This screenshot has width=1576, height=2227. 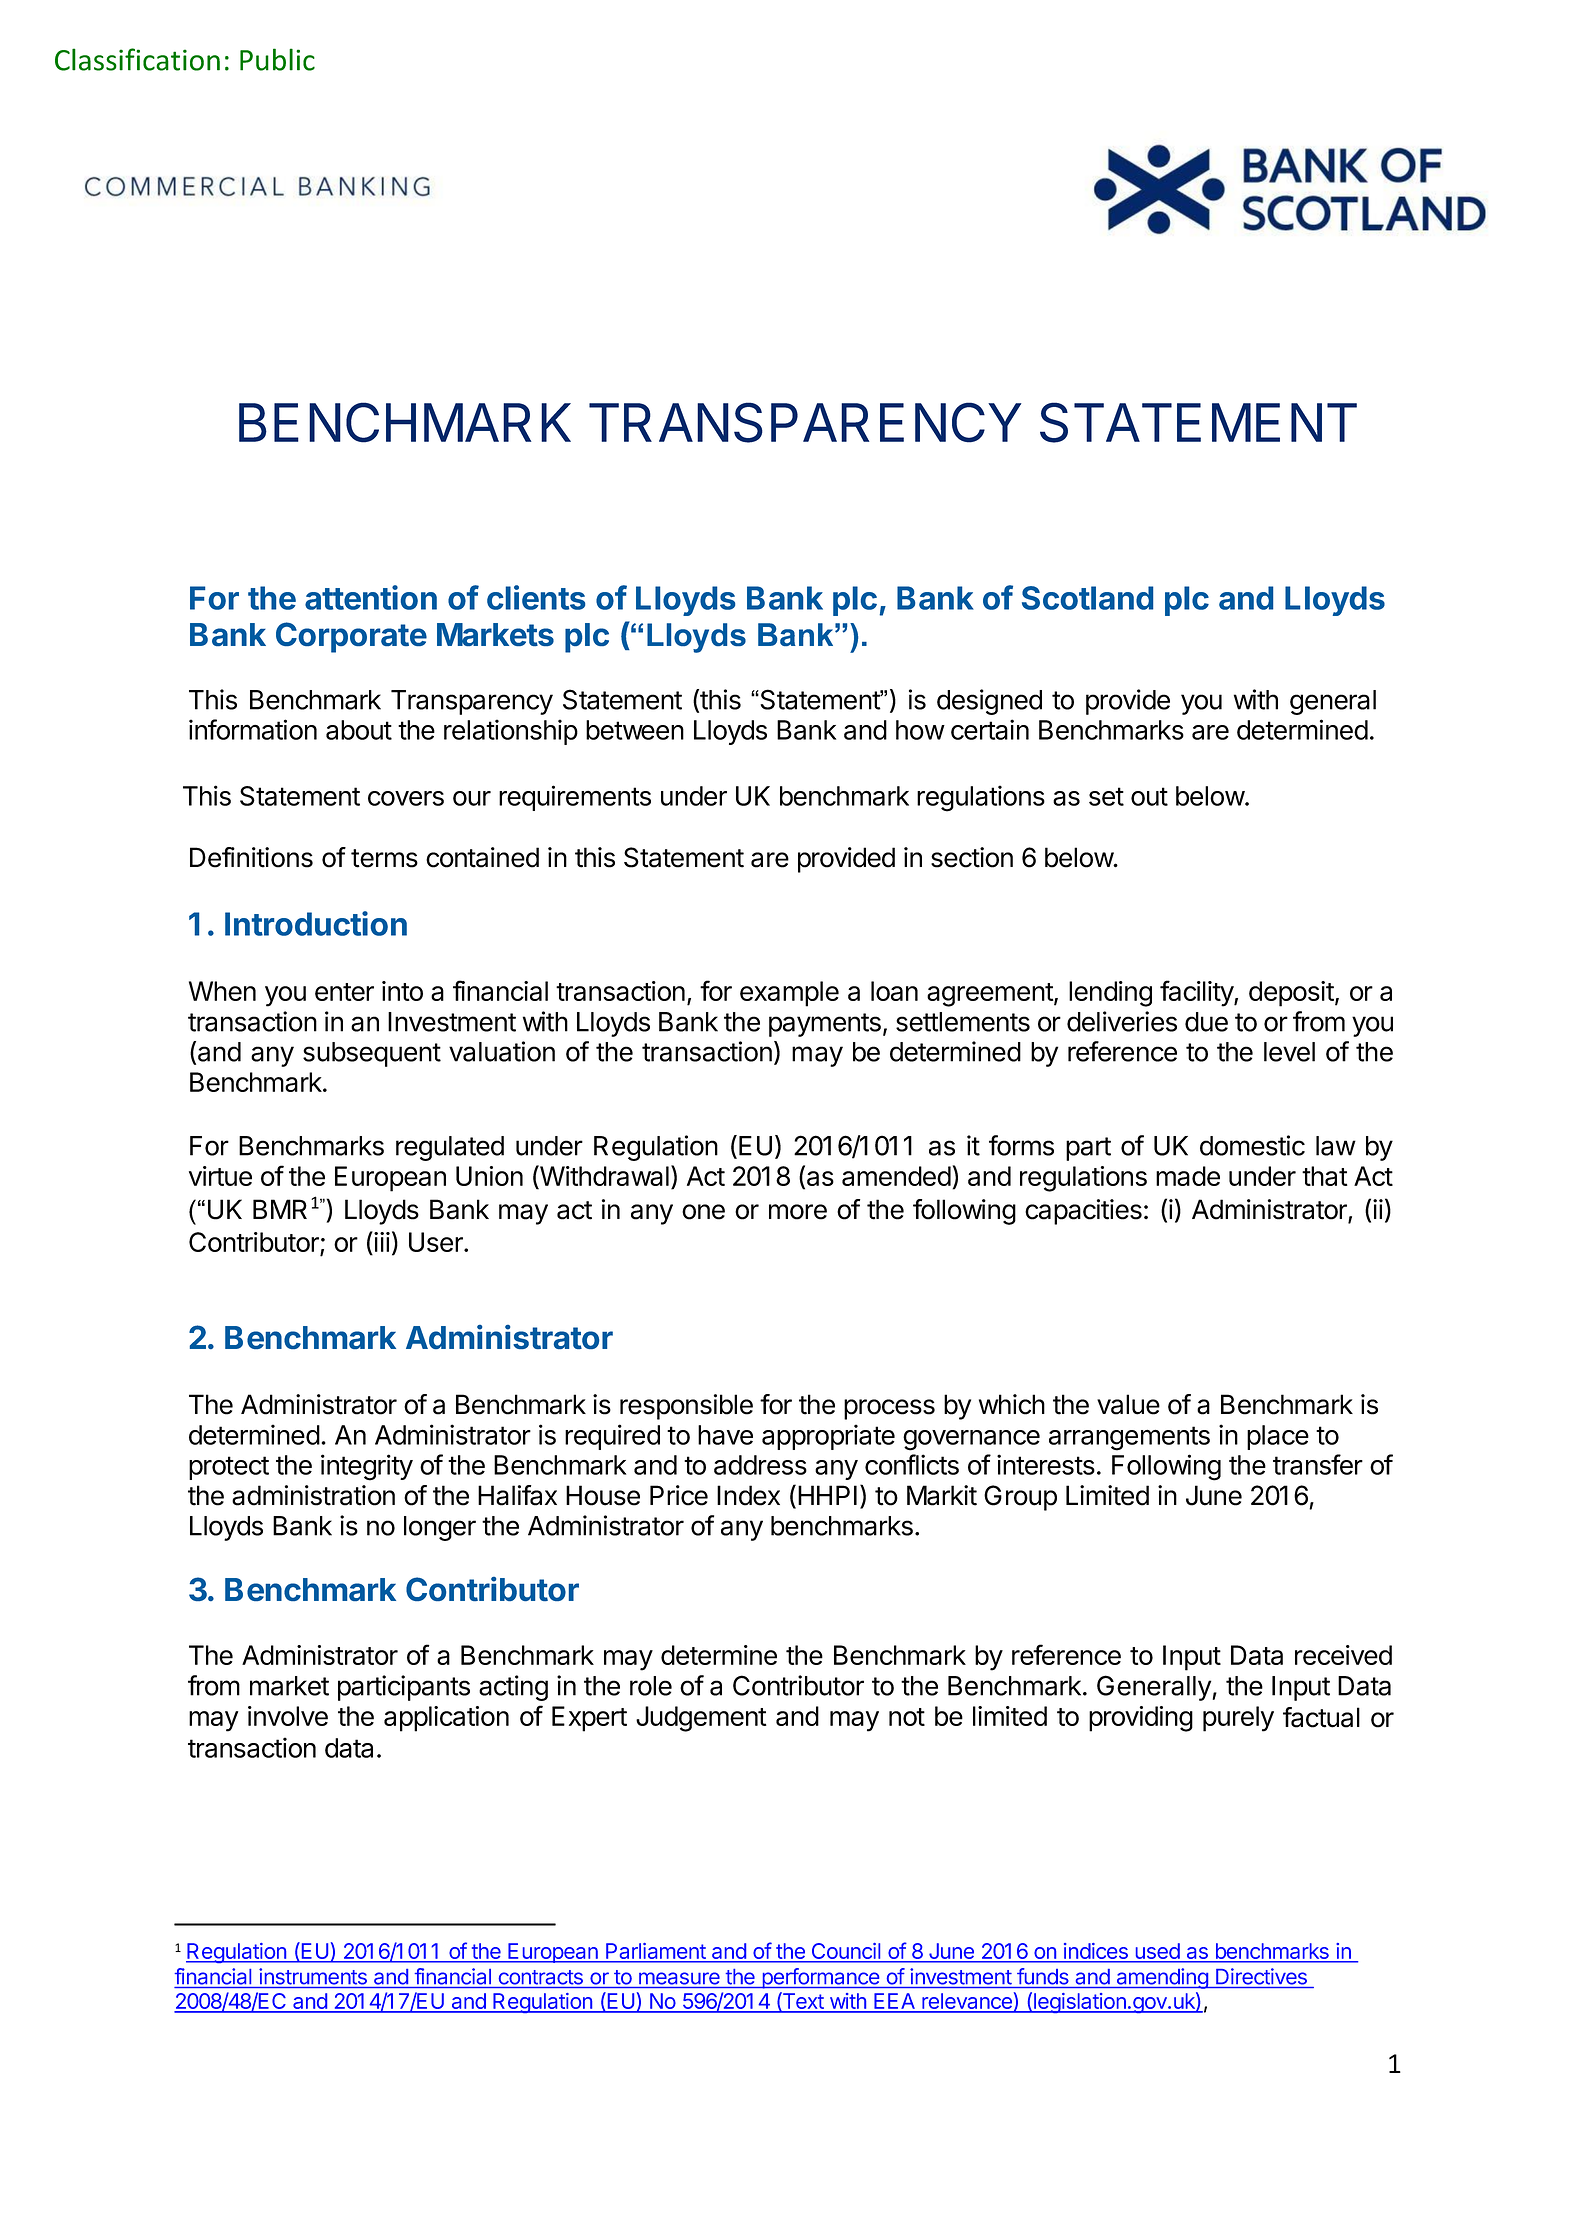 I want to click on arrangements, so click(x=1129, y=1438).
